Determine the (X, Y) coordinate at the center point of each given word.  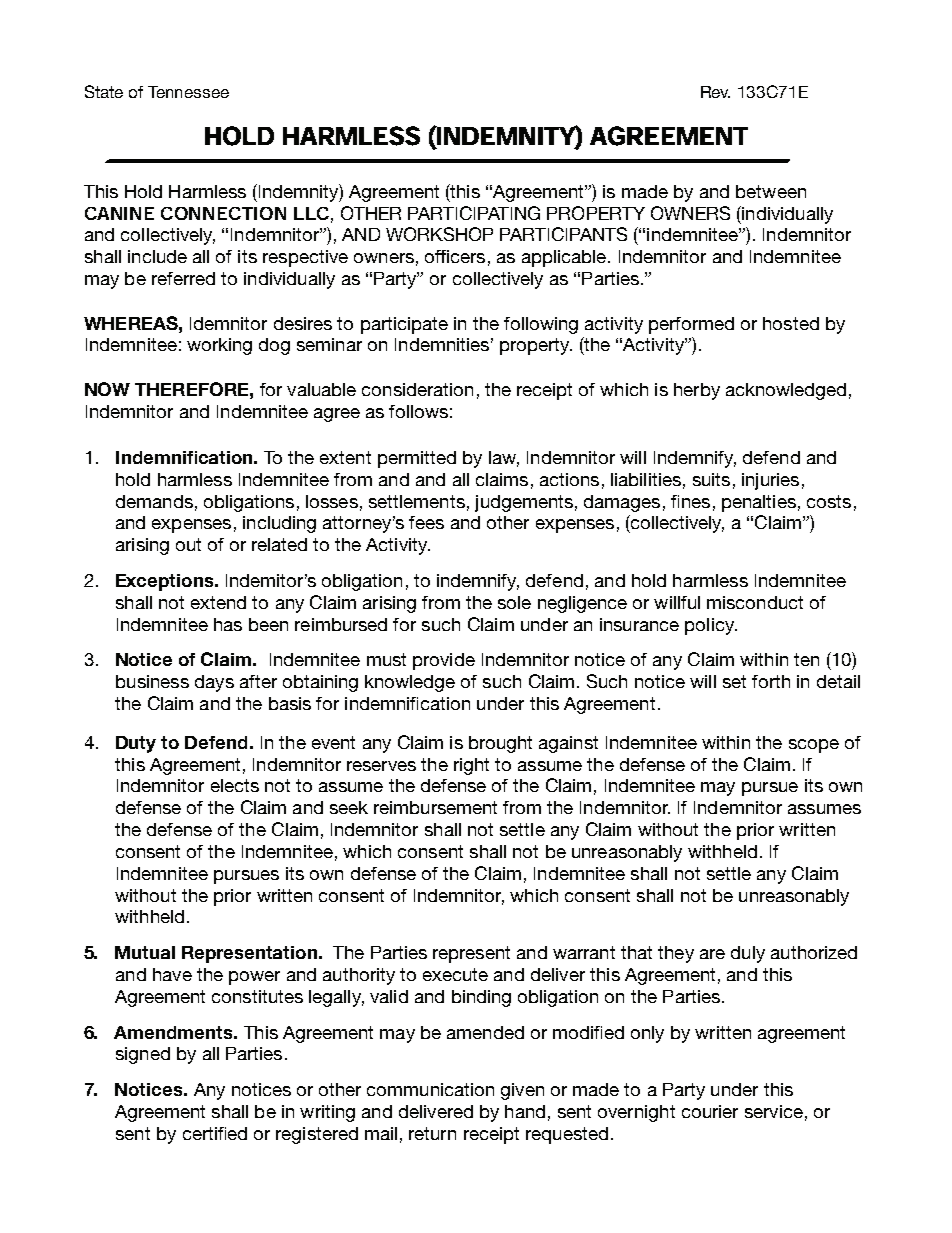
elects (235, 785)
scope (814, 746)
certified (215, 1133)
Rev (715, 92)
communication (430, 1089)
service (774, 1111)
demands (154, 501)
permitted (417, 459)
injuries (770, 481)
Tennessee (188, 92)
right (471, 766)
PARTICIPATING (474, 213)
